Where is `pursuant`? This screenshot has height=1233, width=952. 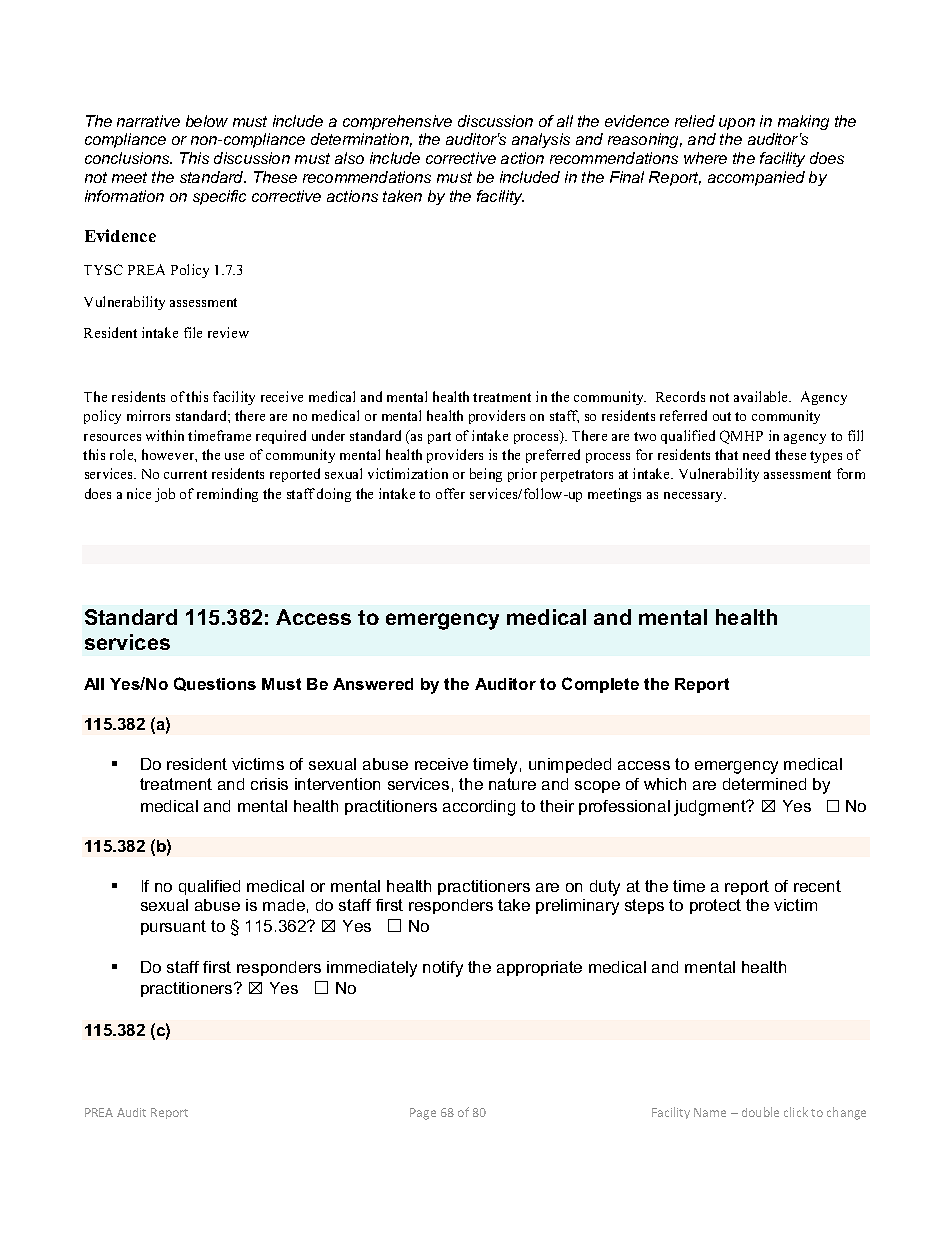
pursuant is located at coordinates (173, 927).
